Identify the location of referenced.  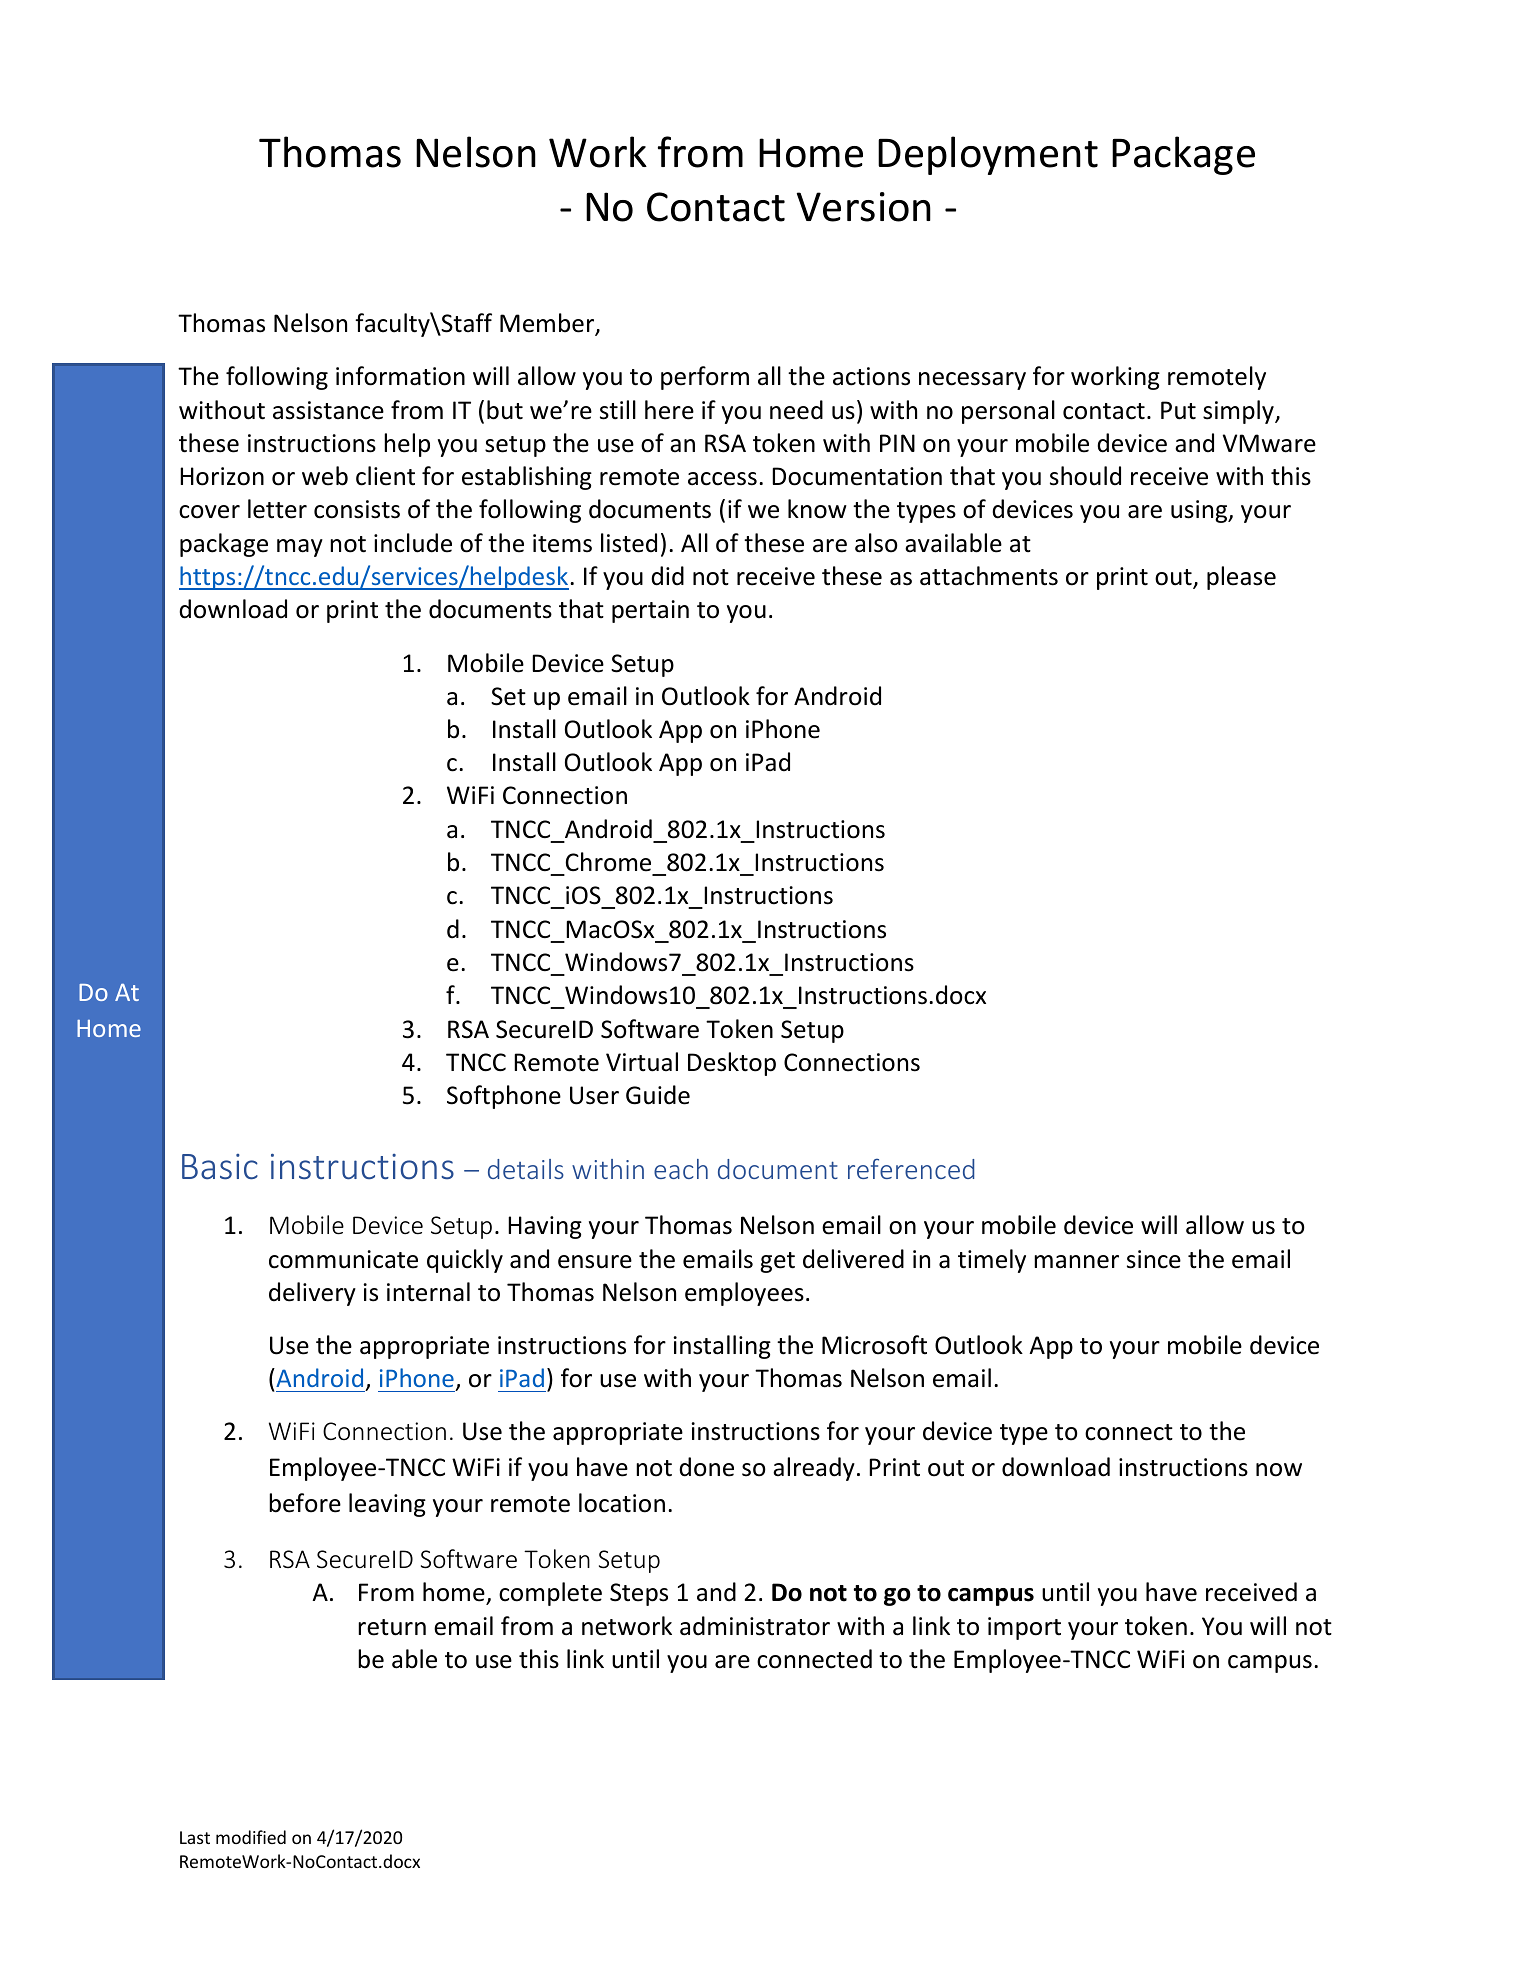
(911, 1168).
